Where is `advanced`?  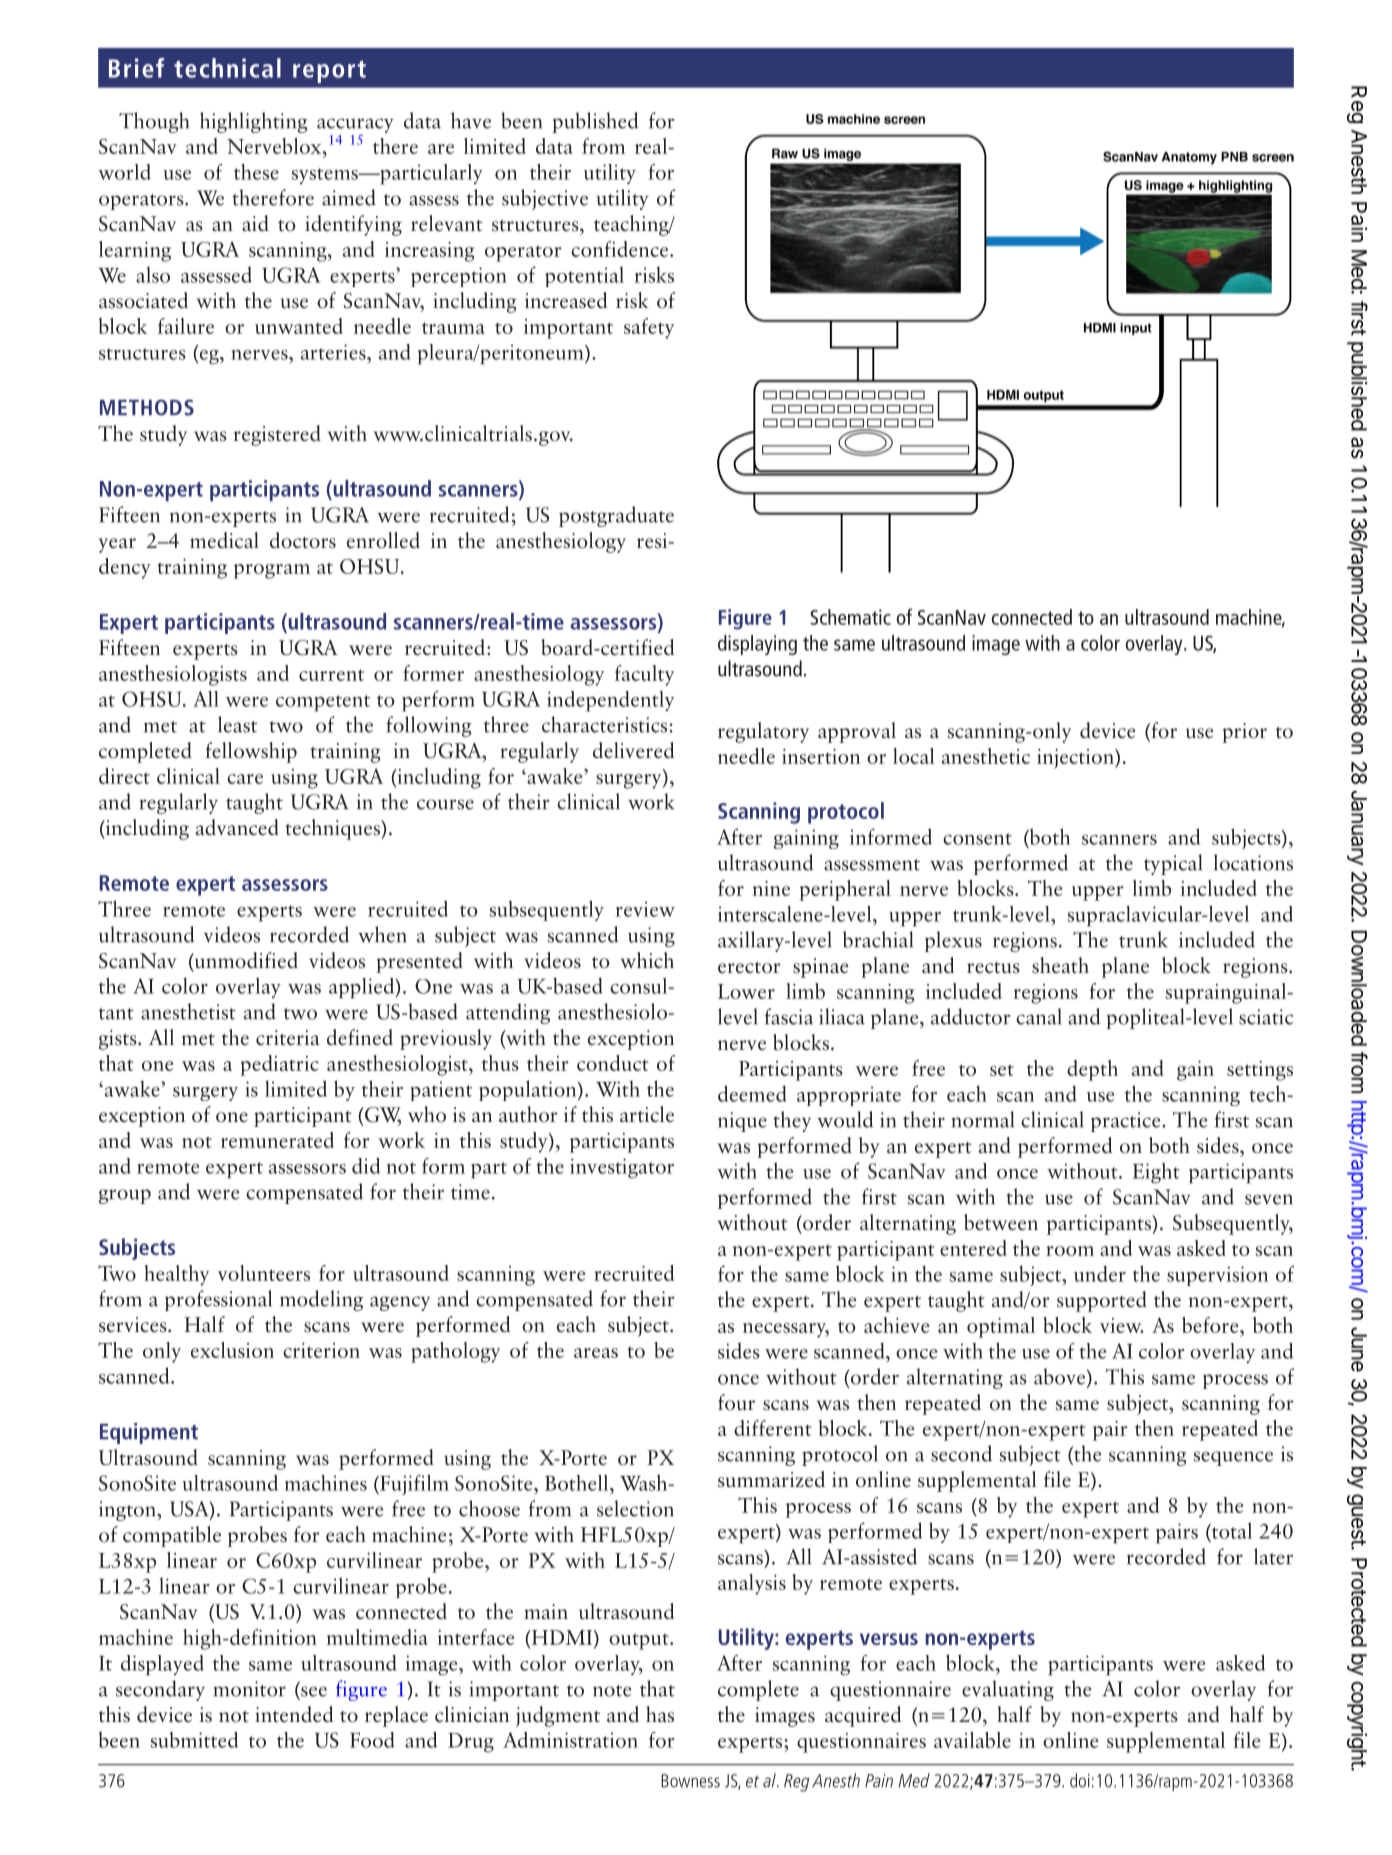
advanced is located at coordinates (237, 827).
